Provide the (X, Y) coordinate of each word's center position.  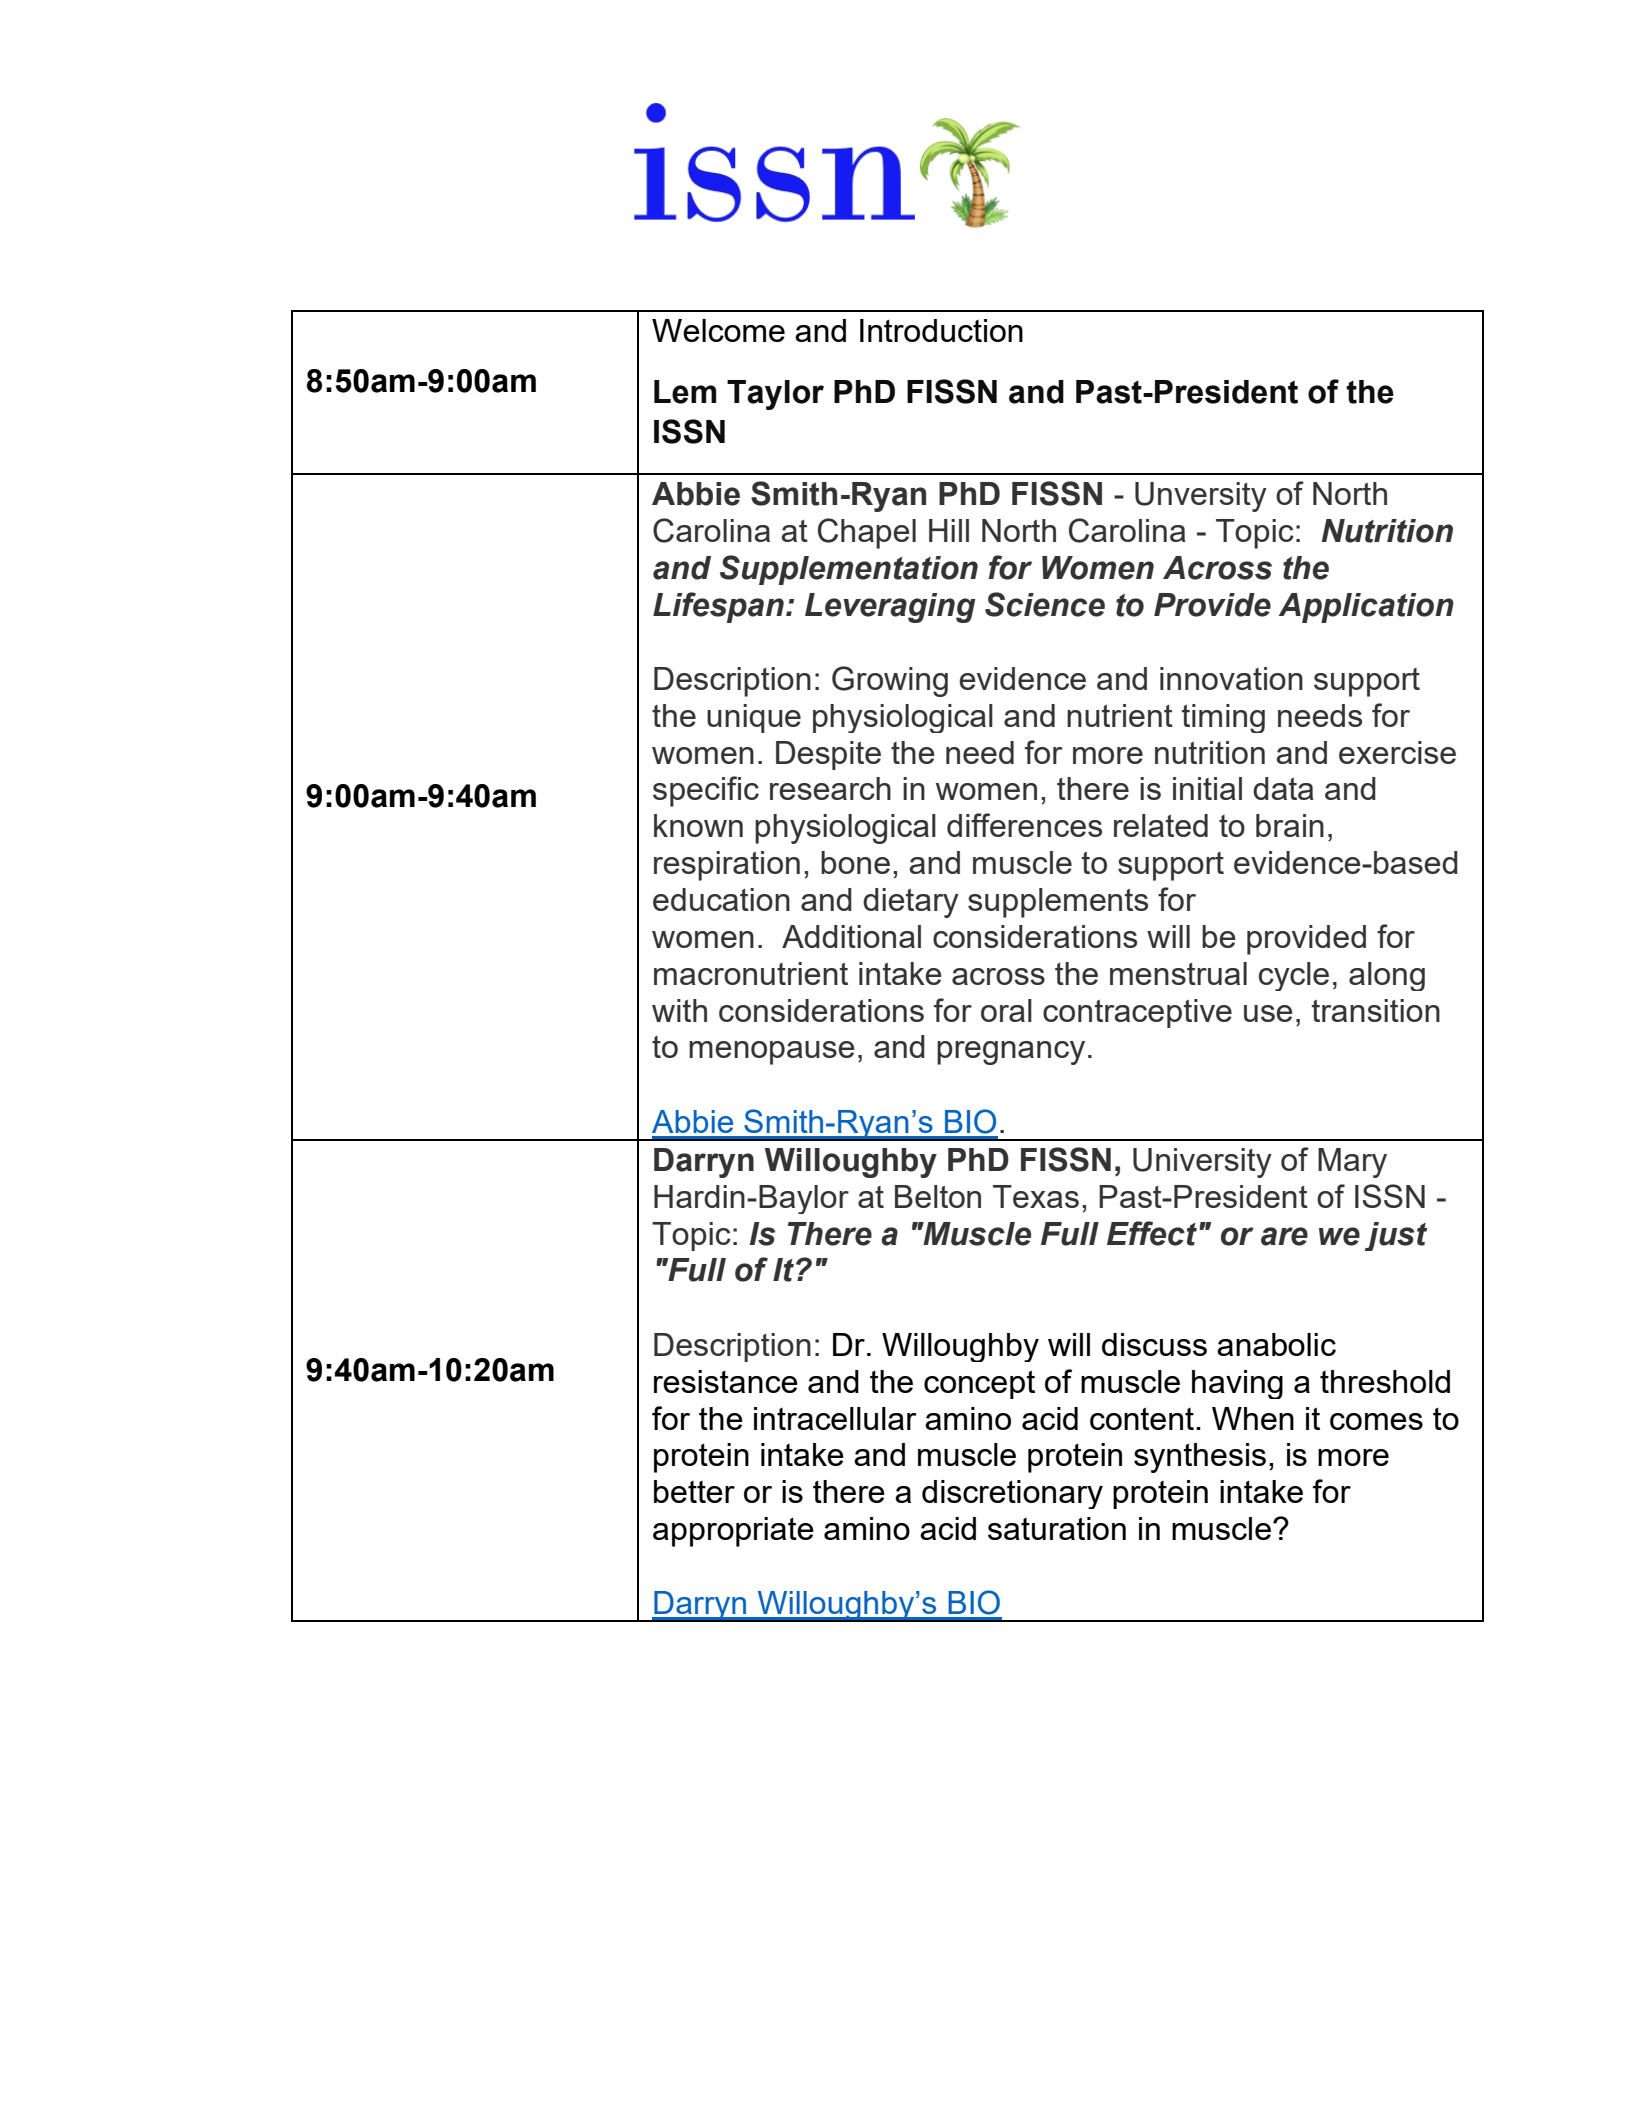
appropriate (733, 1532)
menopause (772, 1053)
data (1283, 788)
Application (1366, 608)
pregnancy (1011, 1053)
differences (1024, 825)
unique (754, 718)
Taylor (775, 395)
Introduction (941, 330)
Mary (1352, 1163)
